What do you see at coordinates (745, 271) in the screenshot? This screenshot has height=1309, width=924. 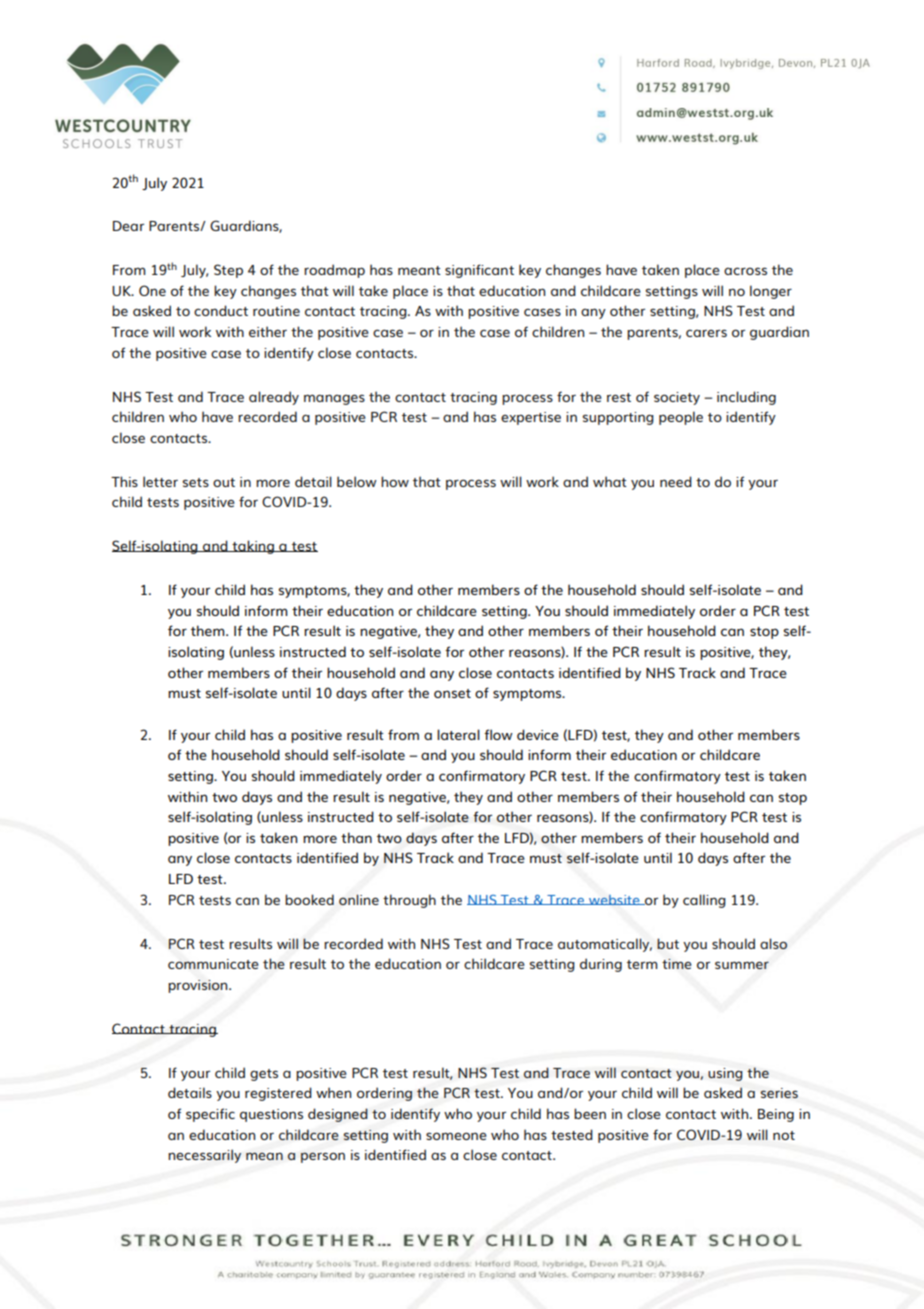 I see `across` at bounding box center [745, 271].
